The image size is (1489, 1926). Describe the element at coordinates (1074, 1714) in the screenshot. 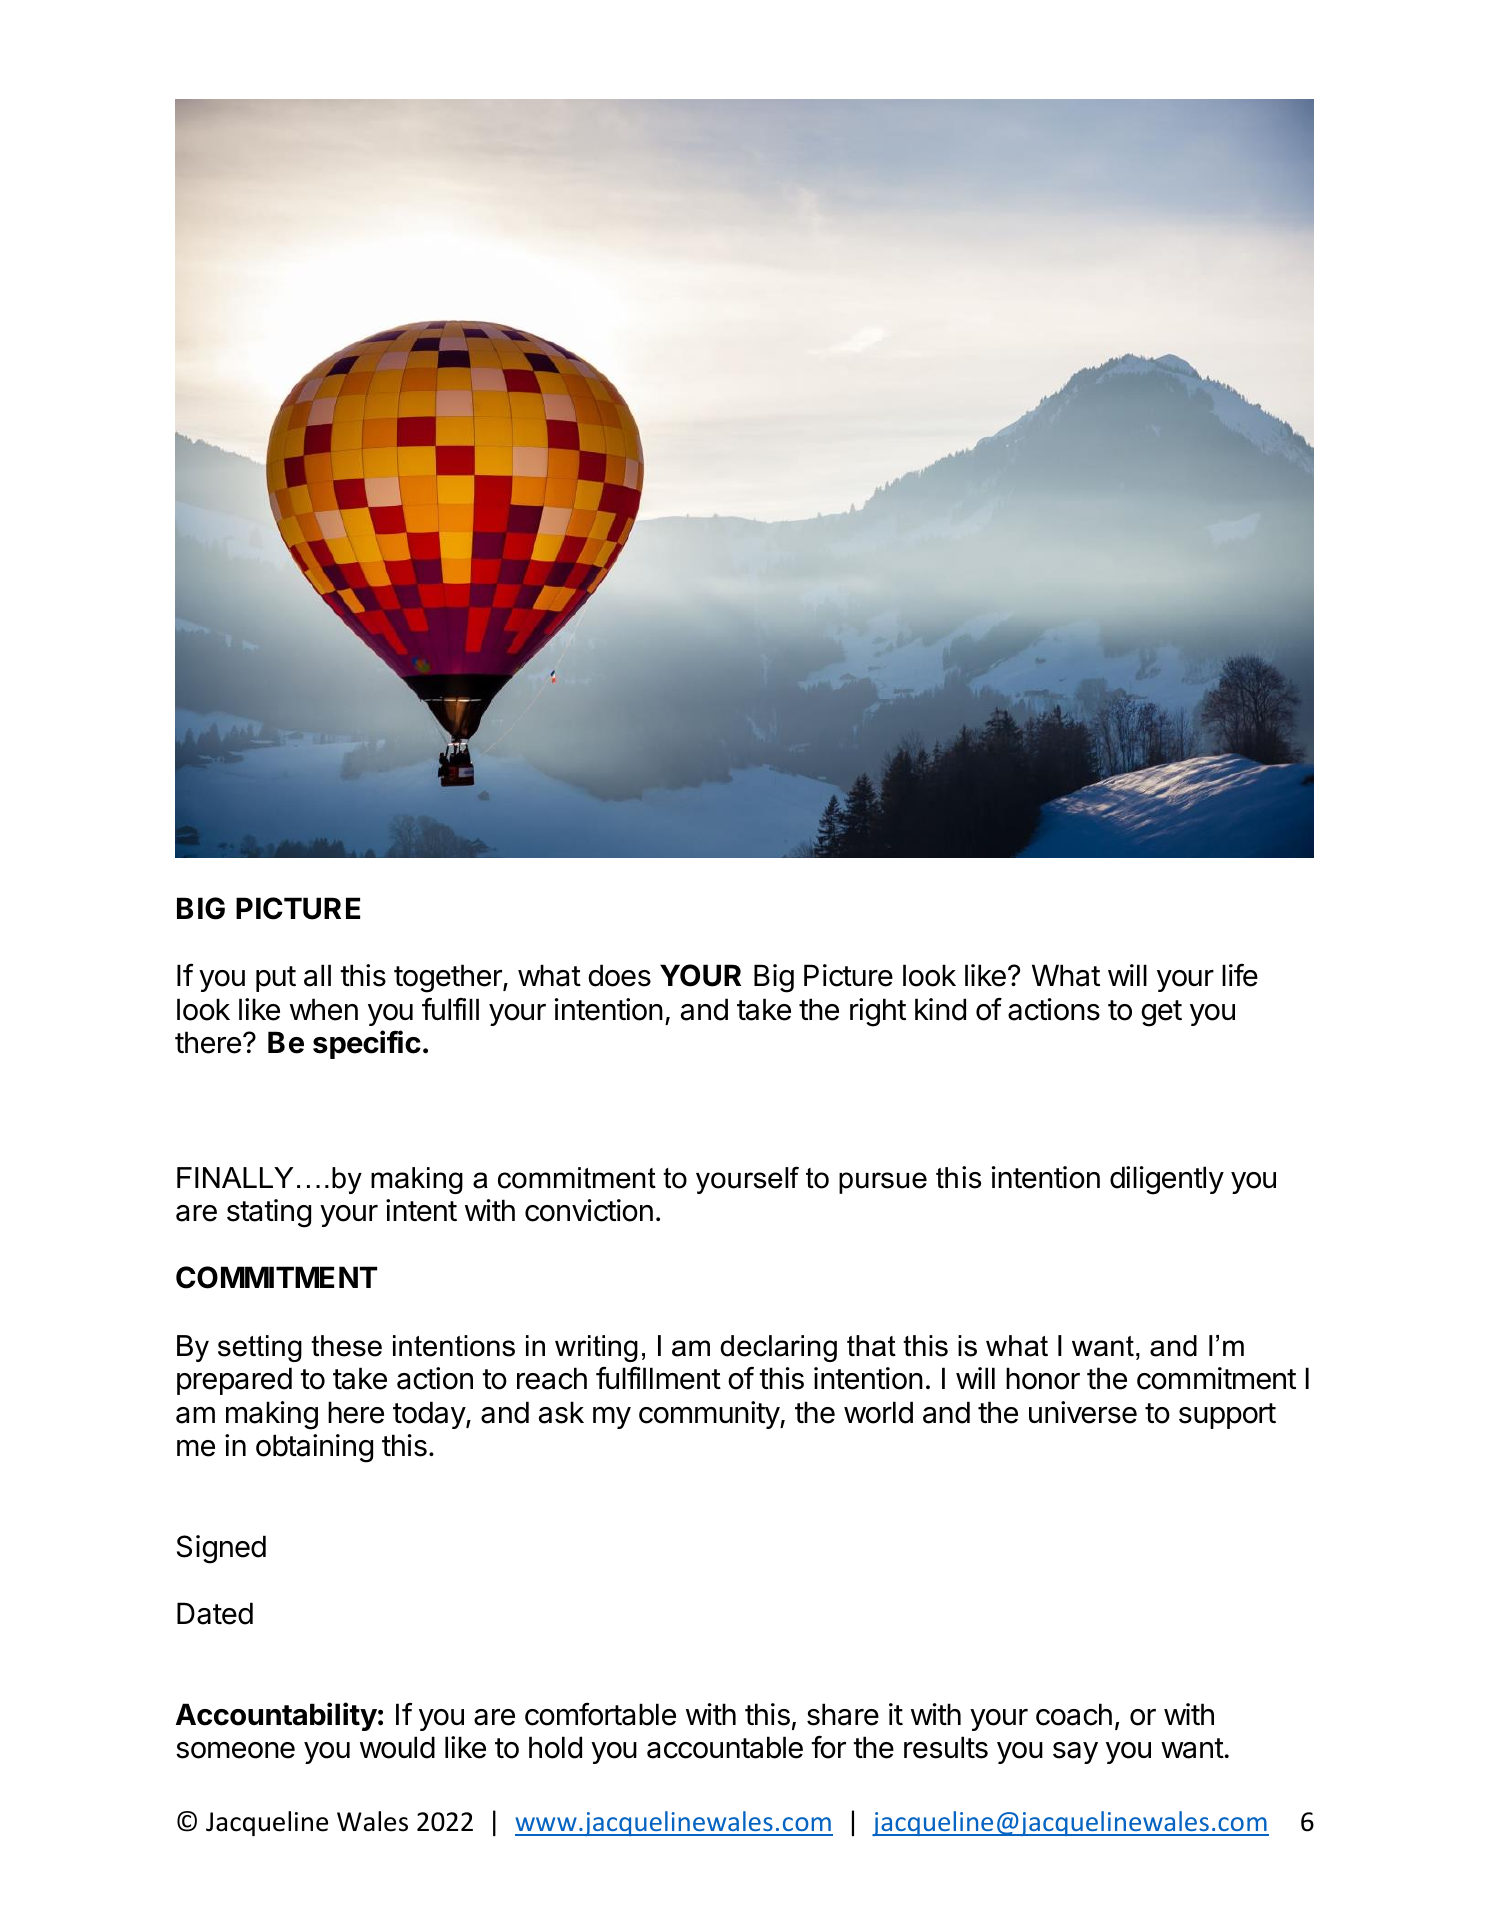

I see `coach` at that location.
